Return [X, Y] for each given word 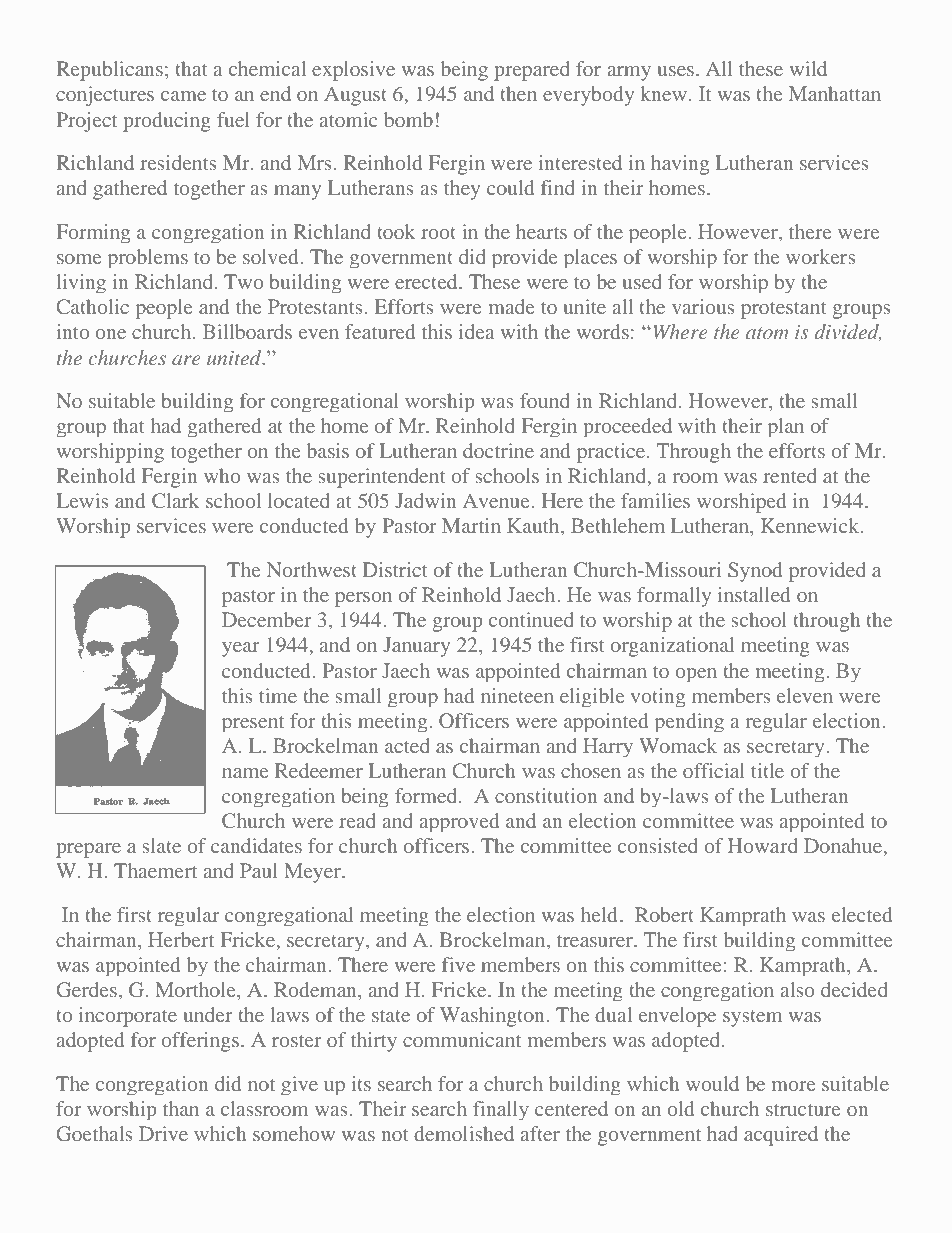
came [183, 96]
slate [162, 845]
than [181, 1108]
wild [808, 68]
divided [847, 333]
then [518, 93]
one [110, 334]
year [240, 649]
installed [754, 594]
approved [459, 822]
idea [477, 331]
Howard [763, 845]
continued [531, 619]
